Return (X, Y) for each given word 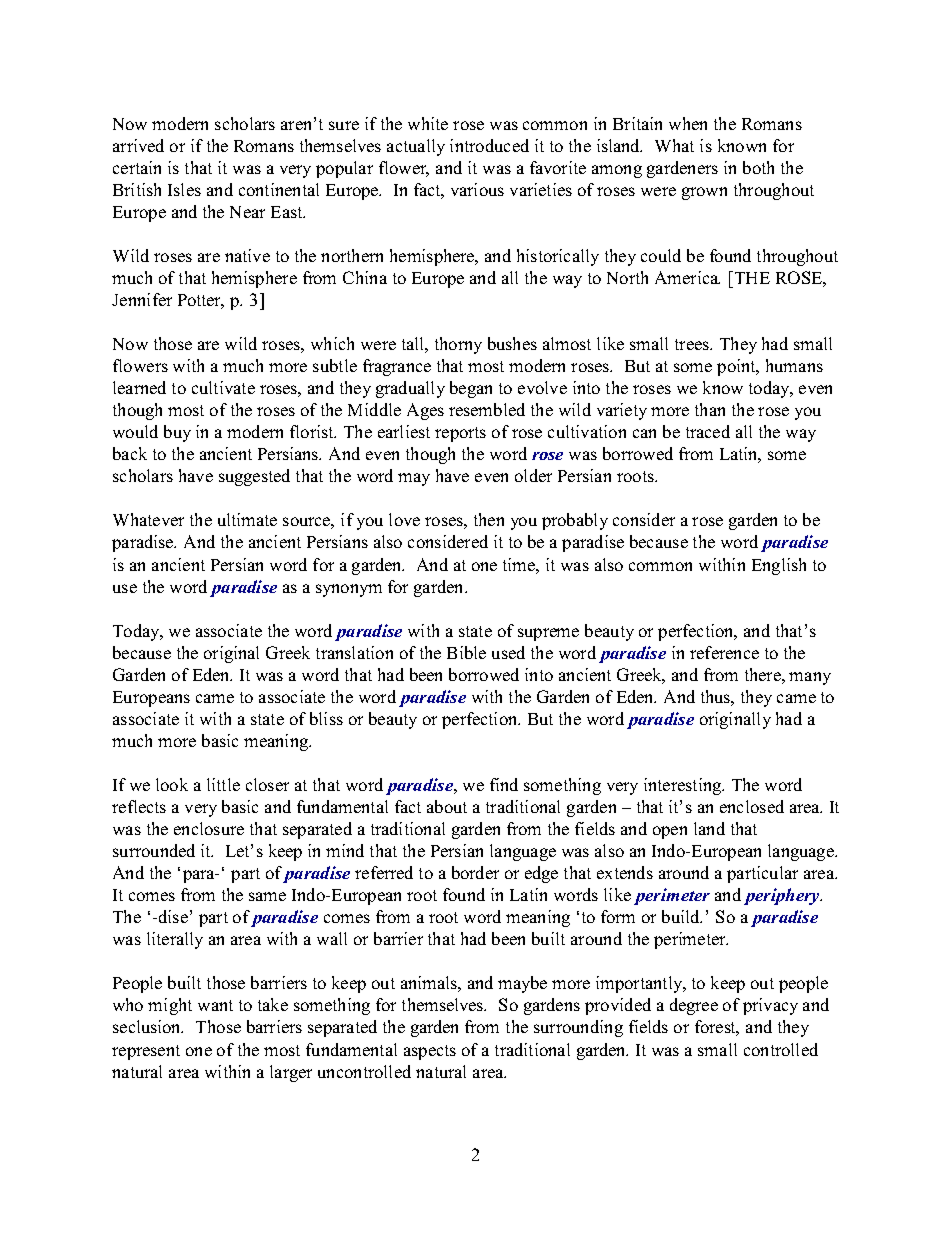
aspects (430, 1052)
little (223, 784)
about (447, 806)
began (471, 389)
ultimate (247, 519)
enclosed (752, 806)
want (215, 1005)
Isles (184, 189)
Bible (466, 652)
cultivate (223, 387)
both (758, 167)
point (737, 367)
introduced (489, 145)
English (779, 566)
